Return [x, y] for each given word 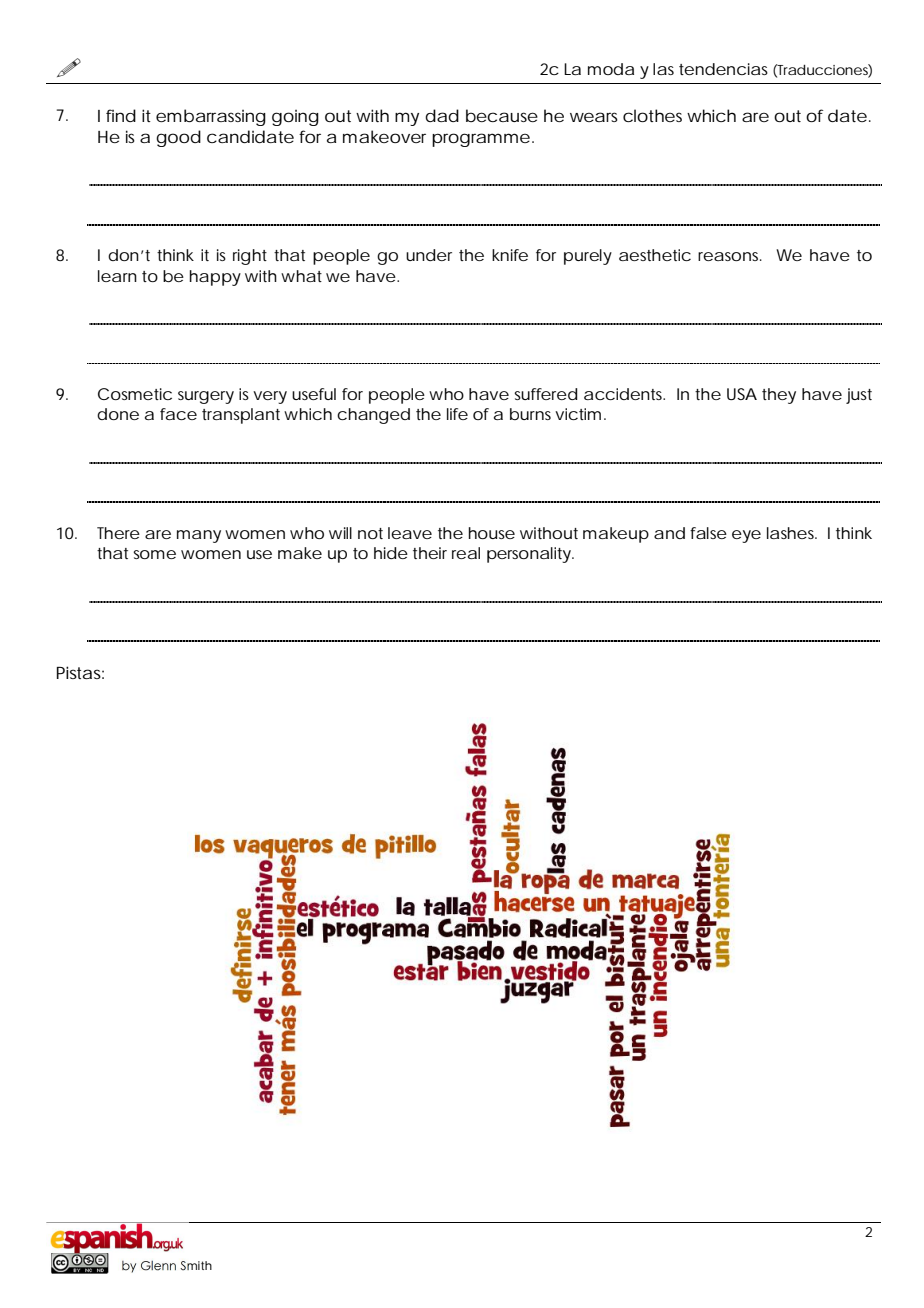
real [466, 553]
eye [746, 536]
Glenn [158, 1265]
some [154, 554]
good [178, 138]
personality [530, 555]
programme [483, 140]
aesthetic [655, 255]
